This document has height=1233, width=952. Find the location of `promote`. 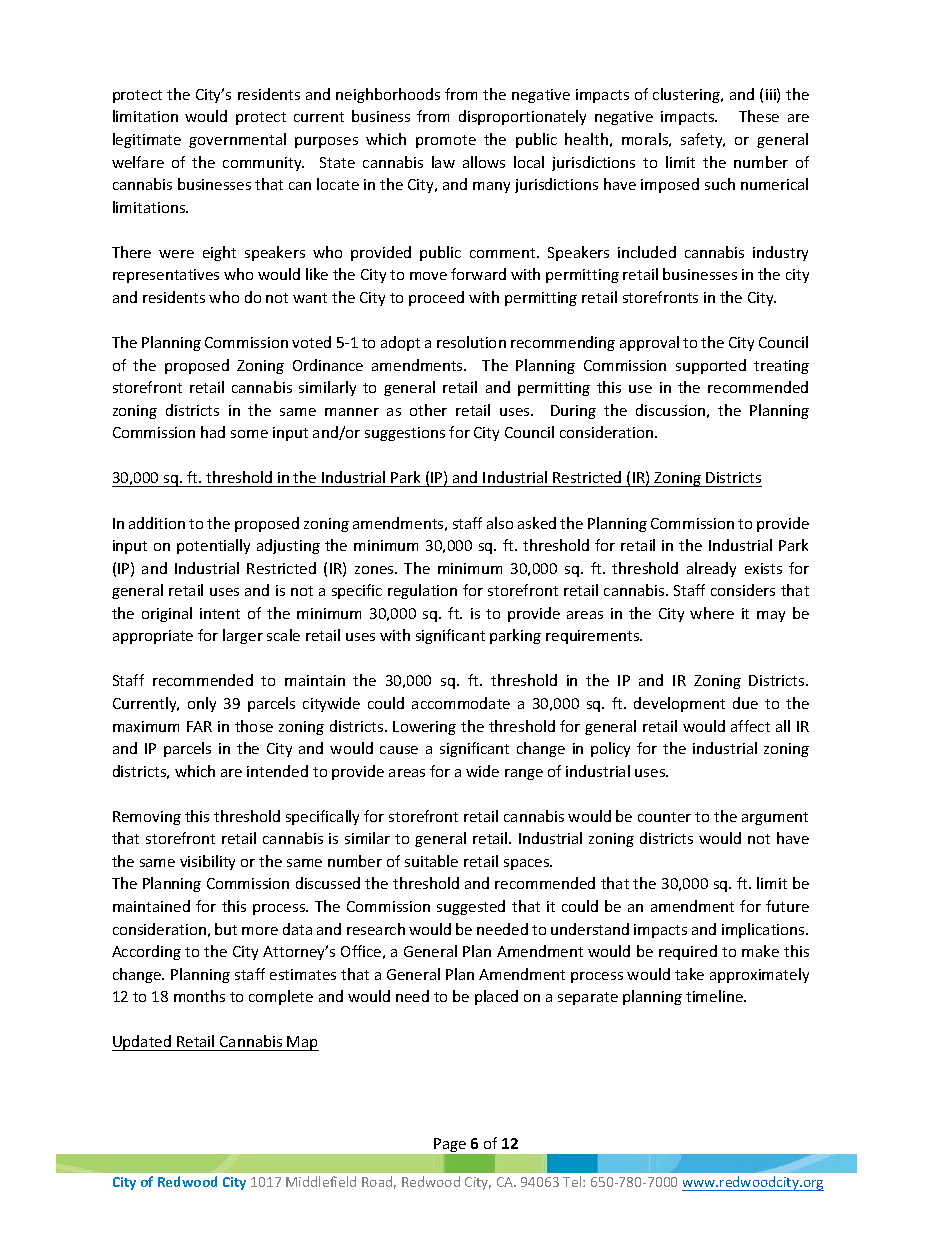

promote is located at coordinates (446, 141).
